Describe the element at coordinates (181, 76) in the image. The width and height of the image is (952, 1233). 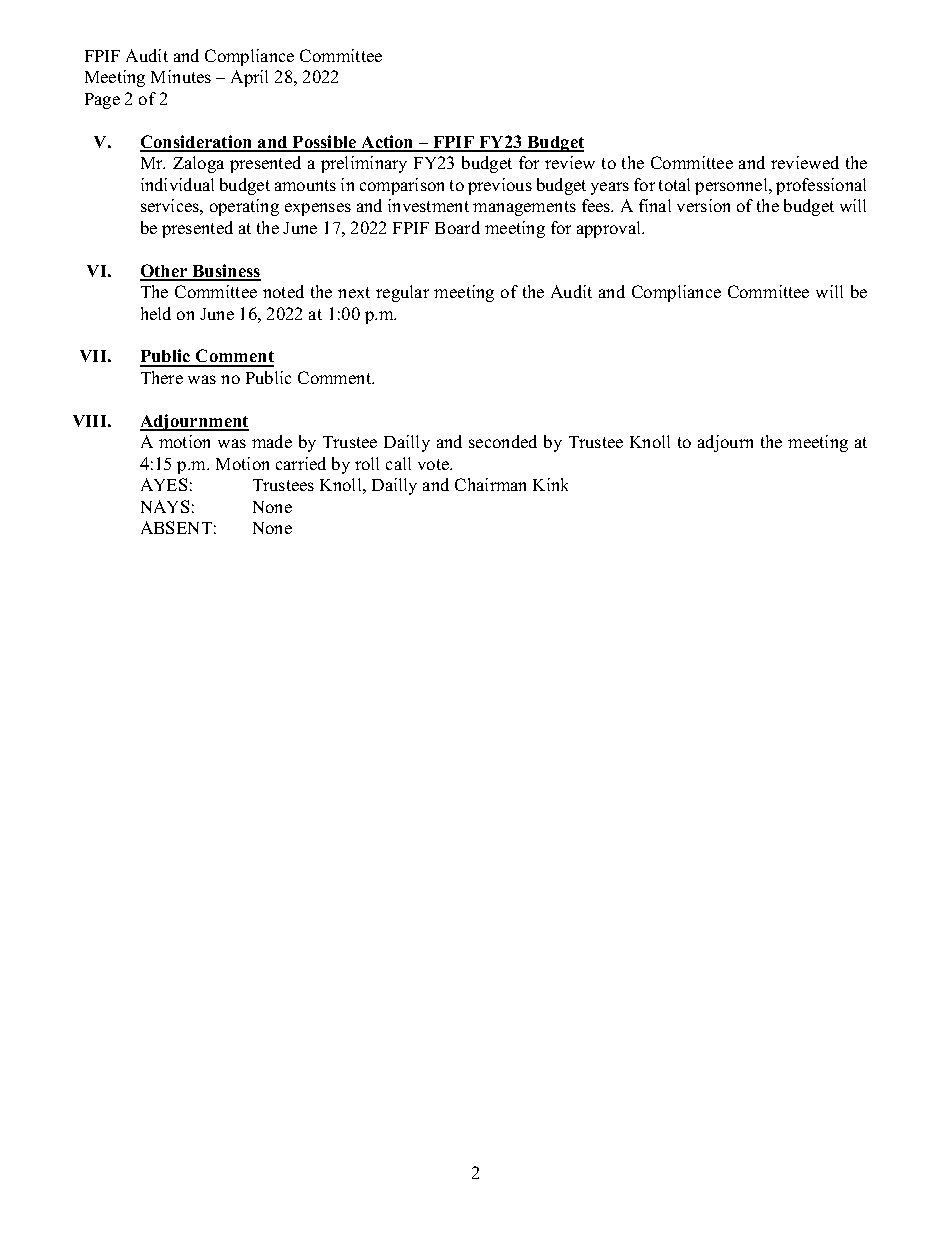
I see `Minutes` at that location.
